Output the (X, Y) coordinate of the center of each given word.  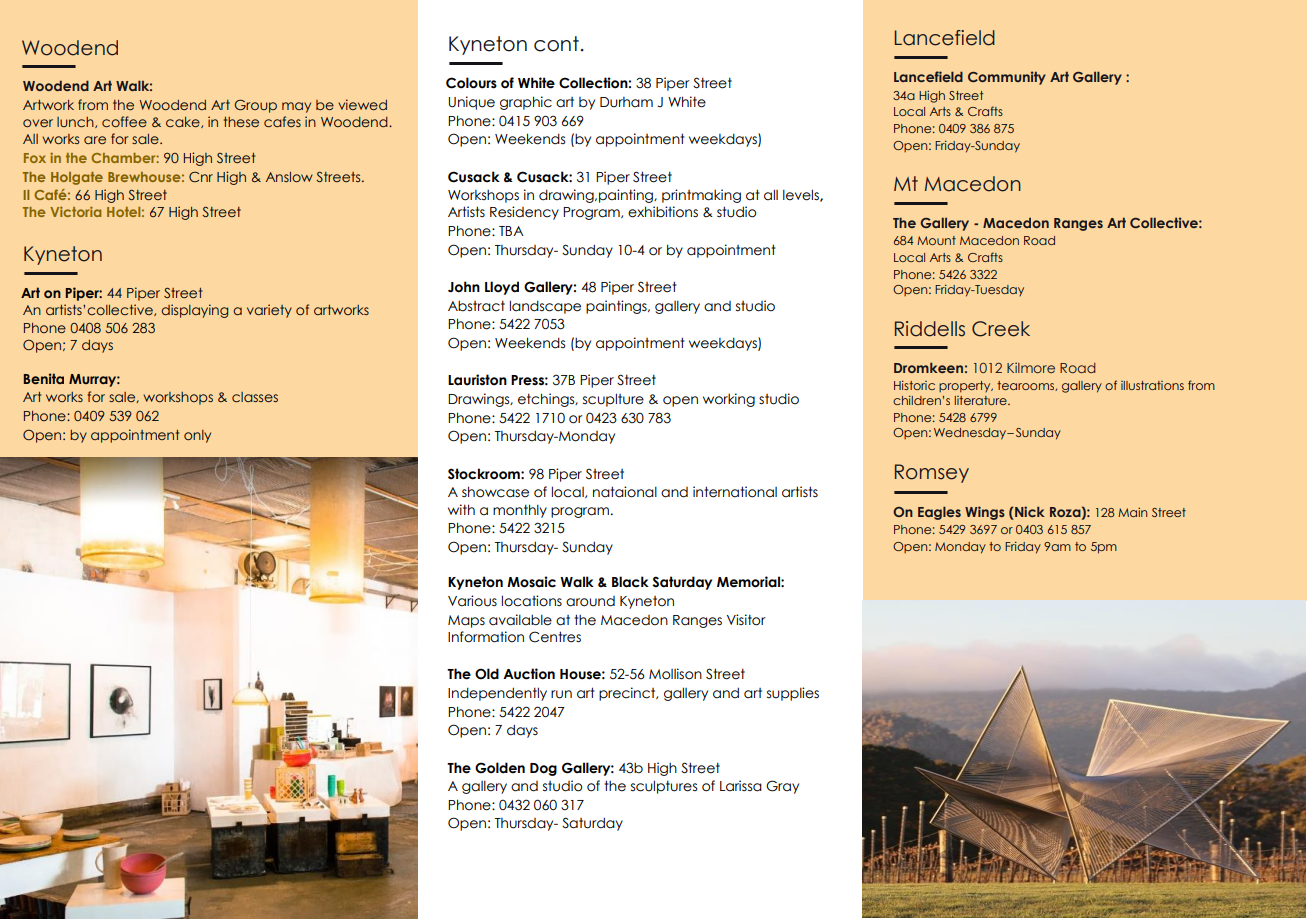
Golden (500, 768)
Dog (543, 769)
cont (556, 44)
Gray (782, 787)
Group (256, 106)
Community (1007, 78)
